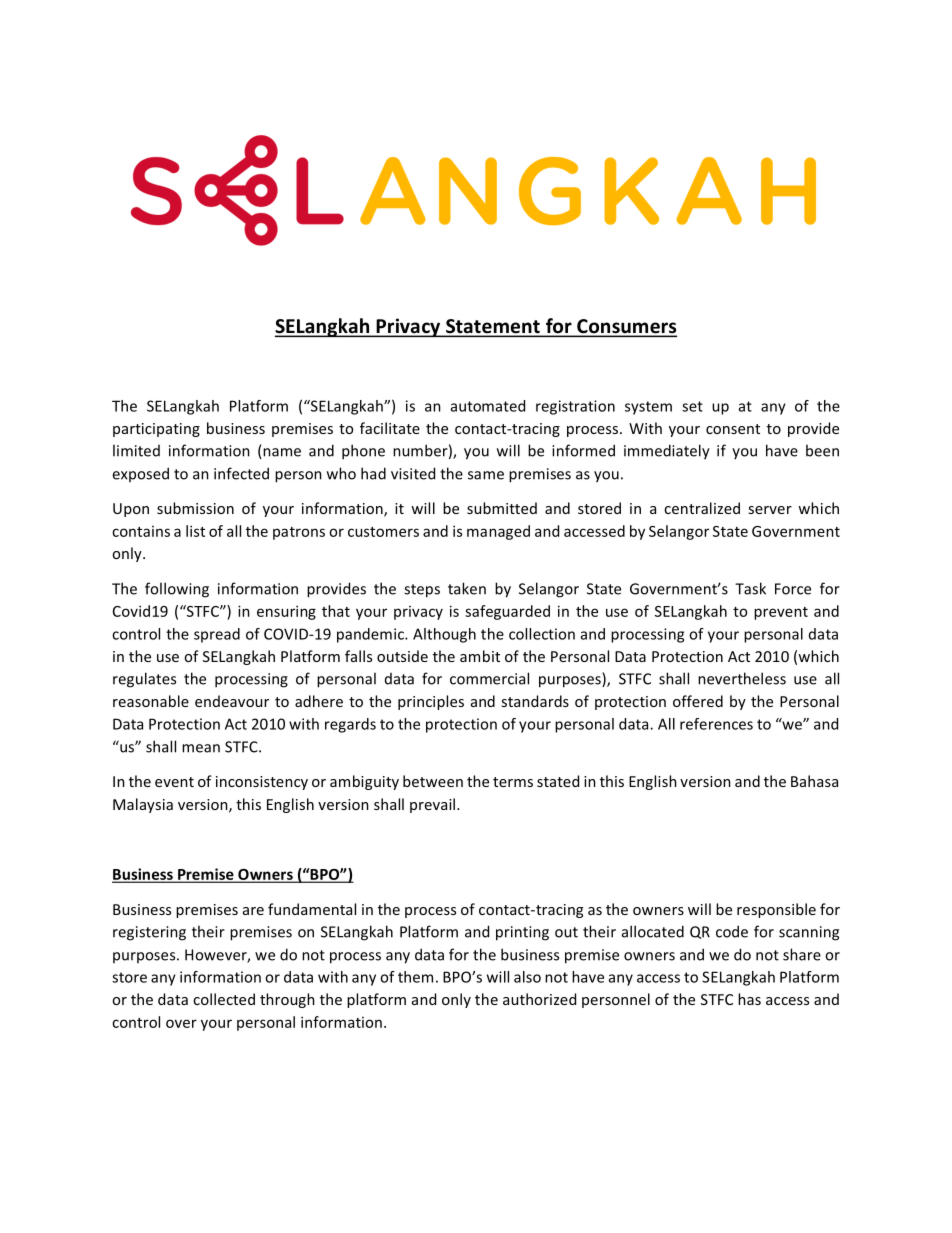 This screenshot has width=952, height=1233. Describe the element at coordinates (626, 327) in the screenshot. I see `Consumers` at that location.
